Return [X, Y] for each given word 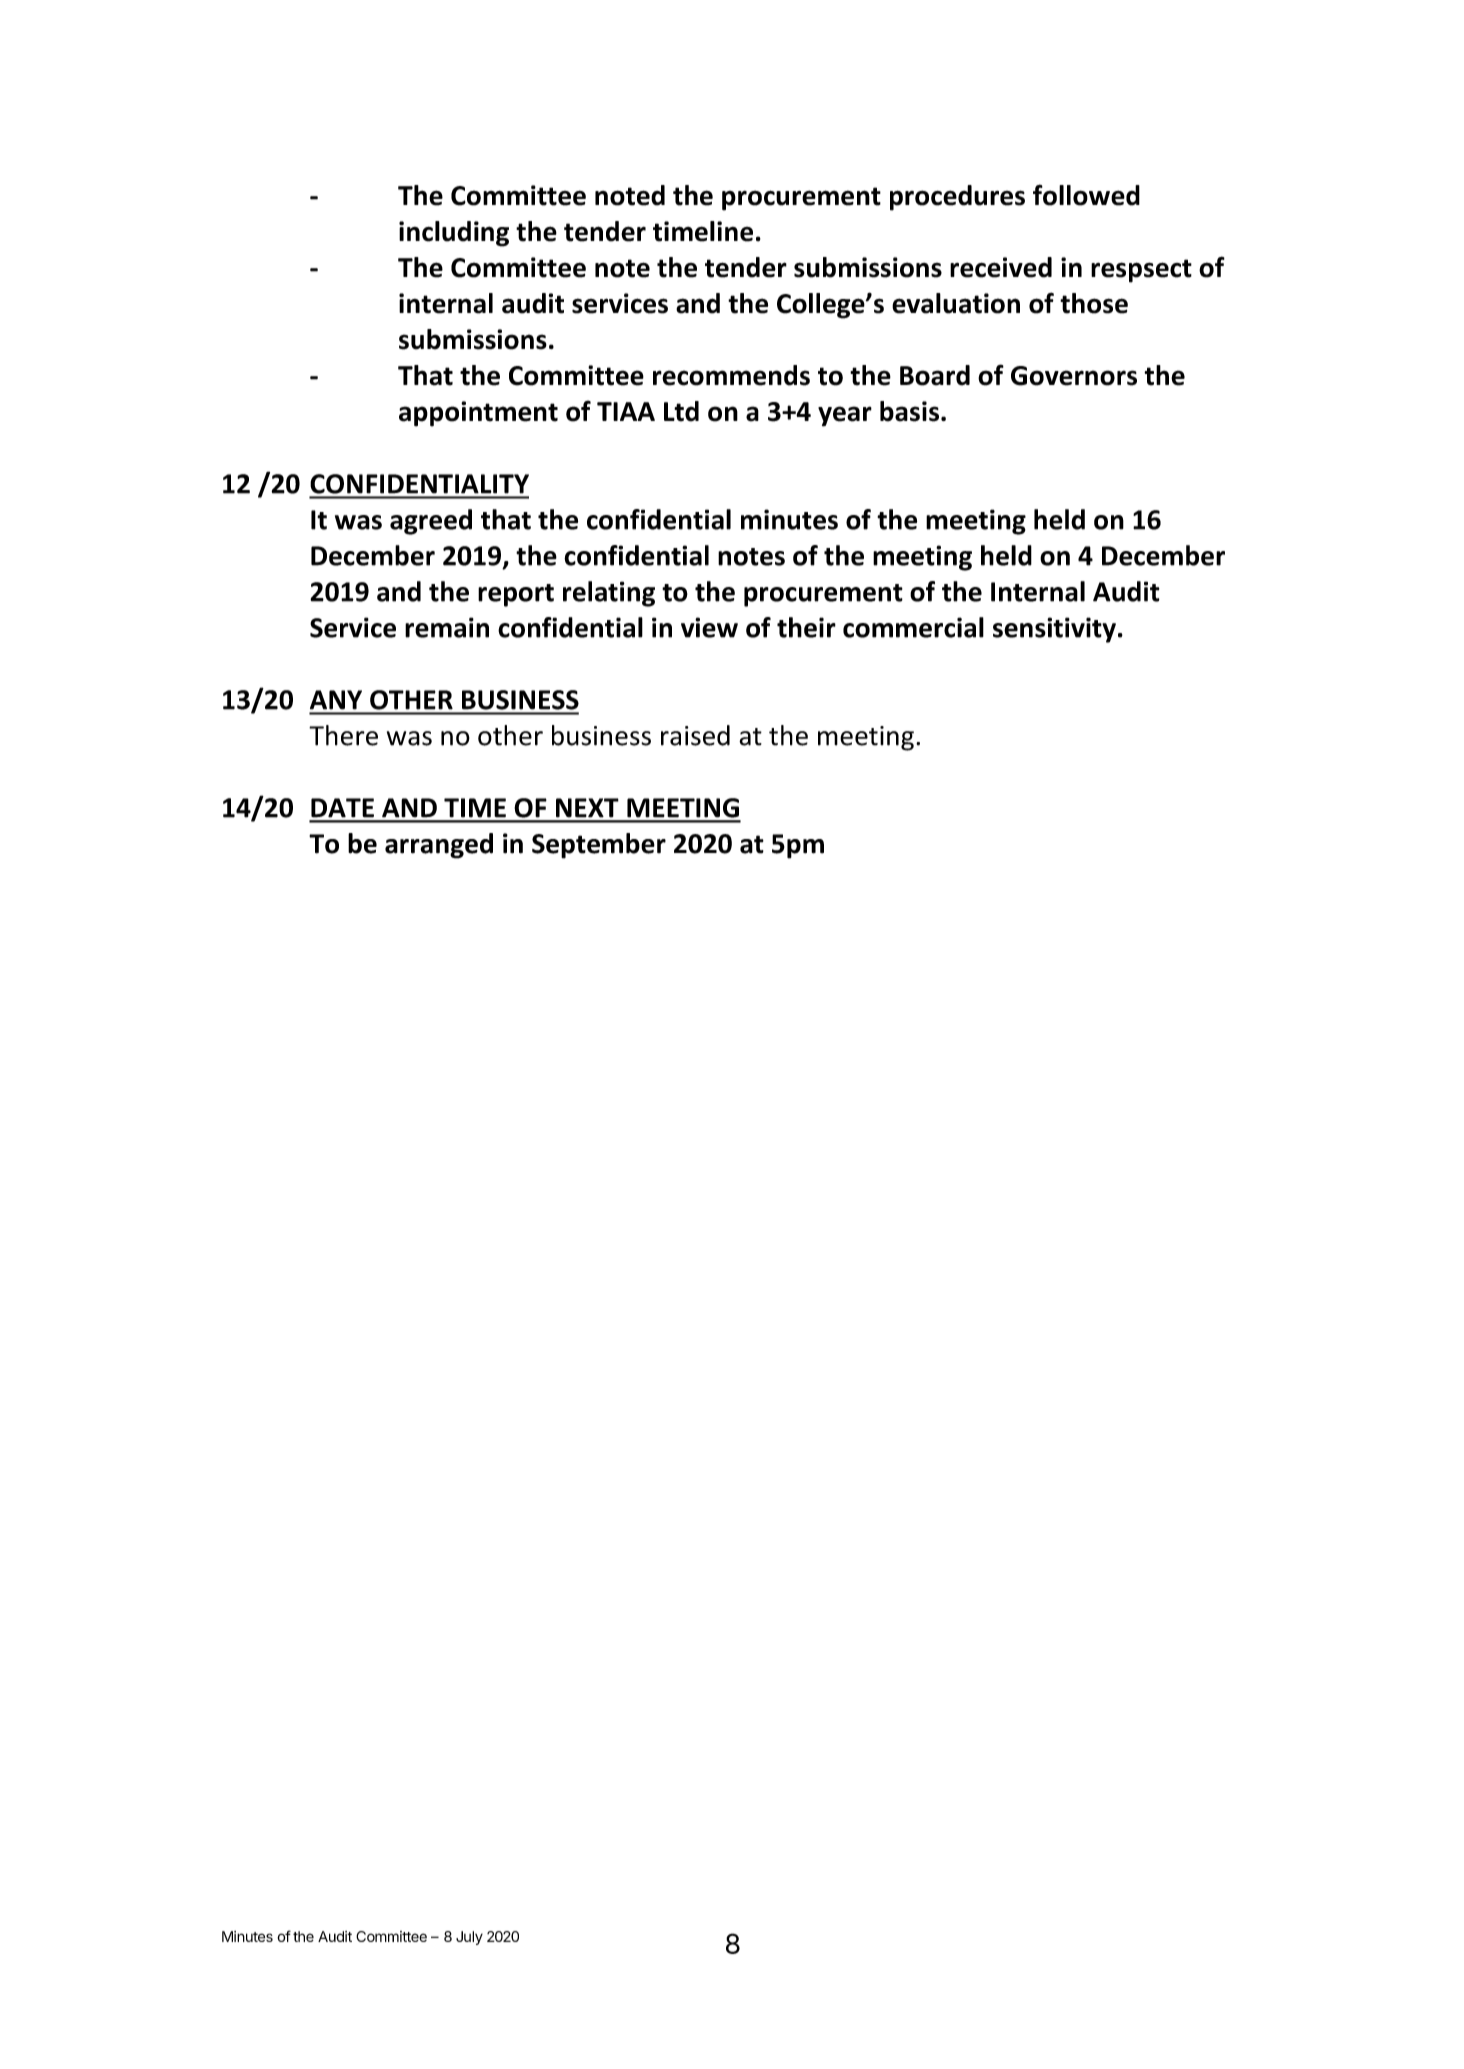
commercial [913, 627]
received [1001, 267]
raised [695, 735]
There [343, 735]
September [599, 846]
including [454, 234]
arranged [439, 846]
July [469, 1938]
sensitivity [1054, 630]
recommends [731, 375]
